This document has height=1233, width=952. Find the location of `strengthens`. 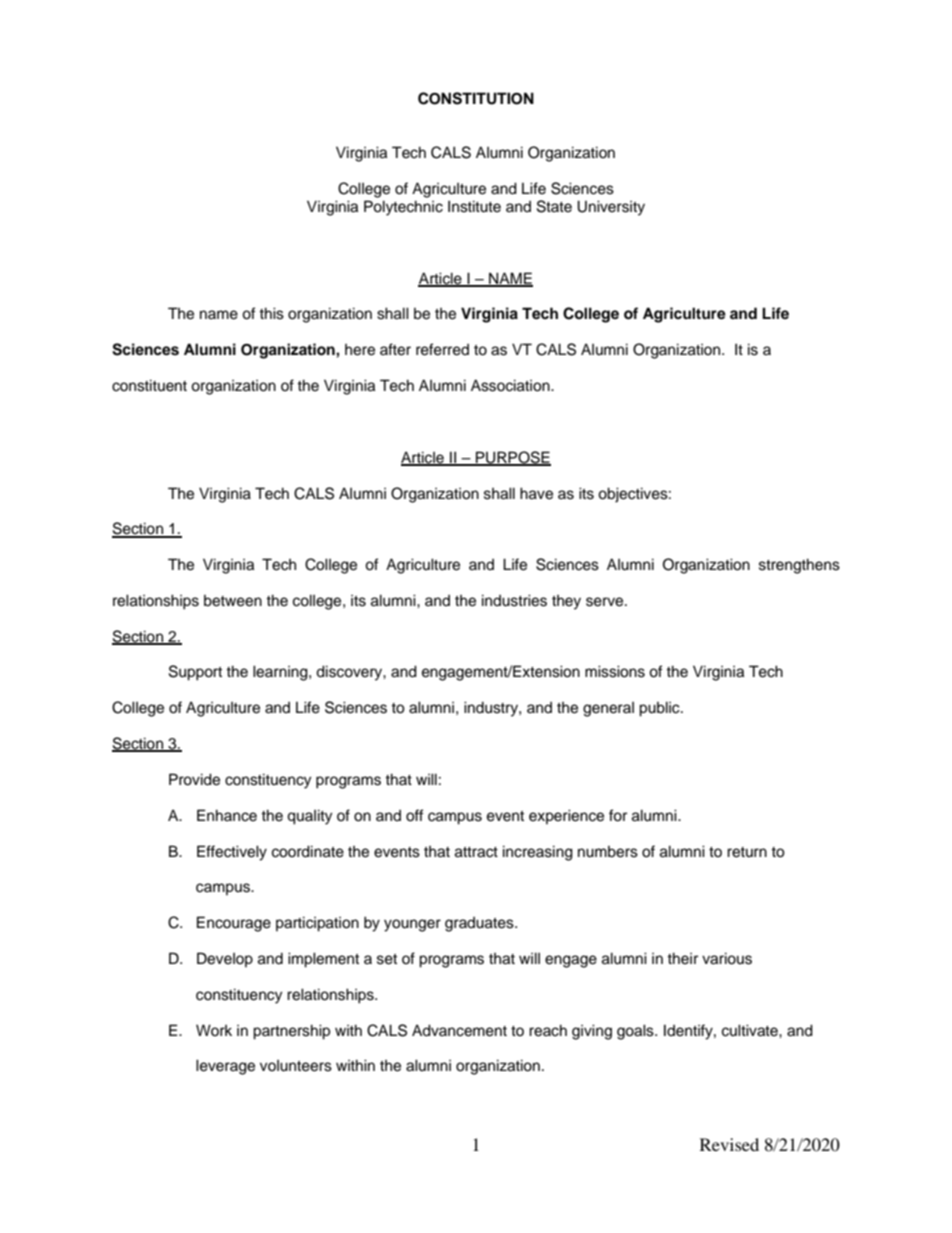

strengthens is located at coordinates (799, 566).
